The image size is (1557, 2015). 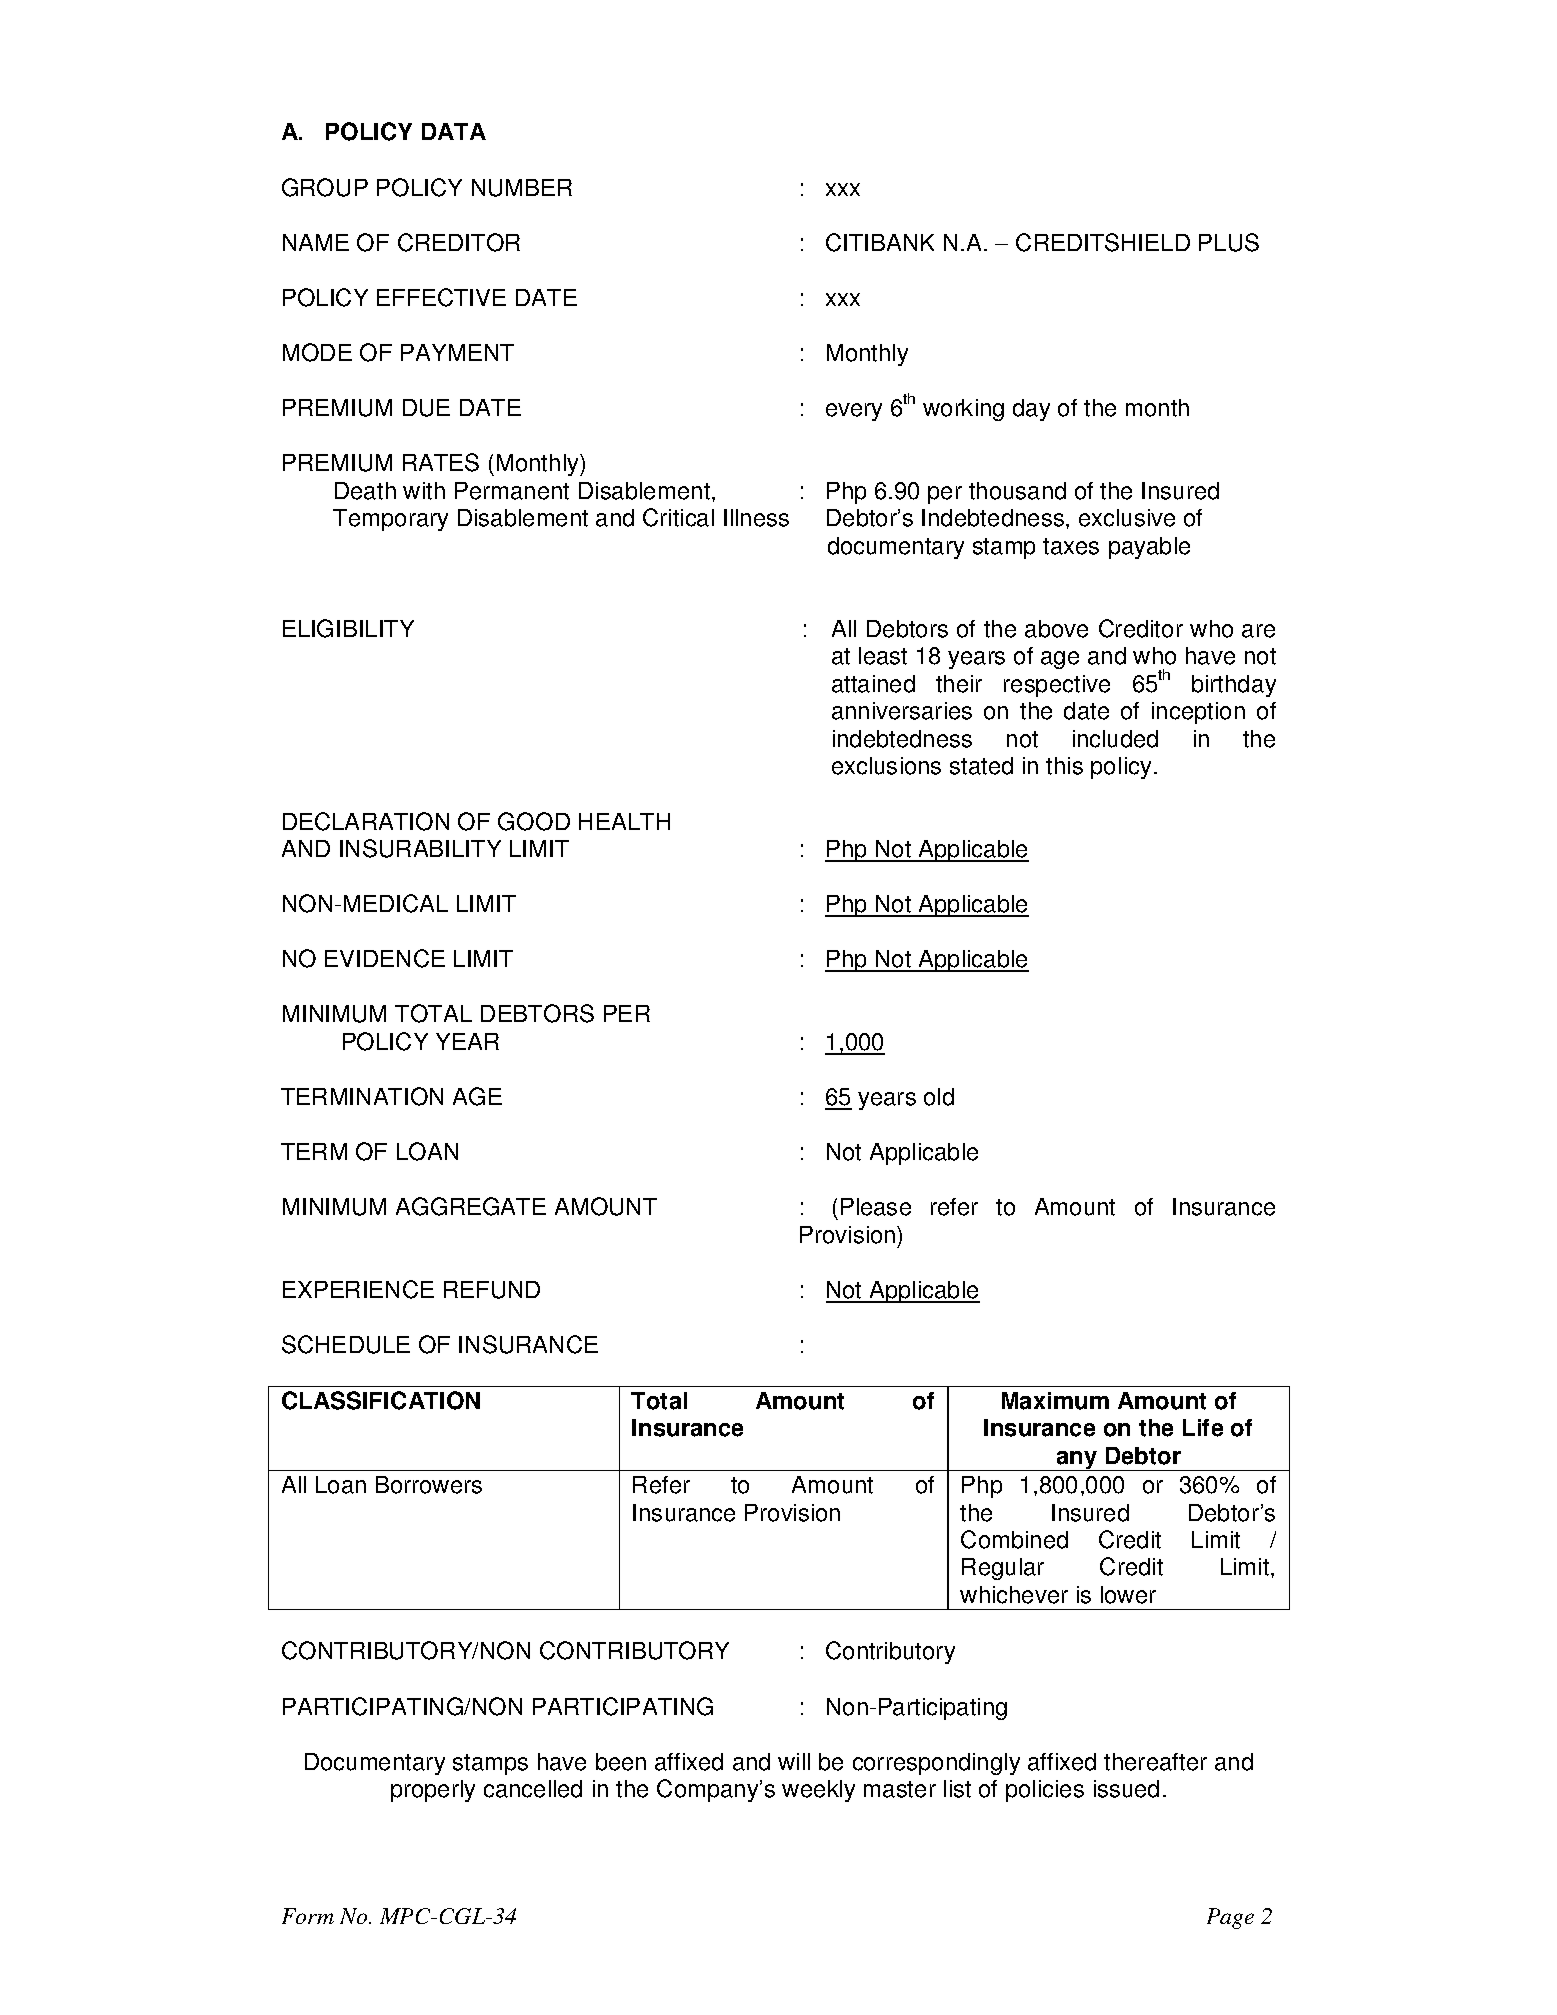 I want to click on Borrowers, so click(x=429, y=1485).
